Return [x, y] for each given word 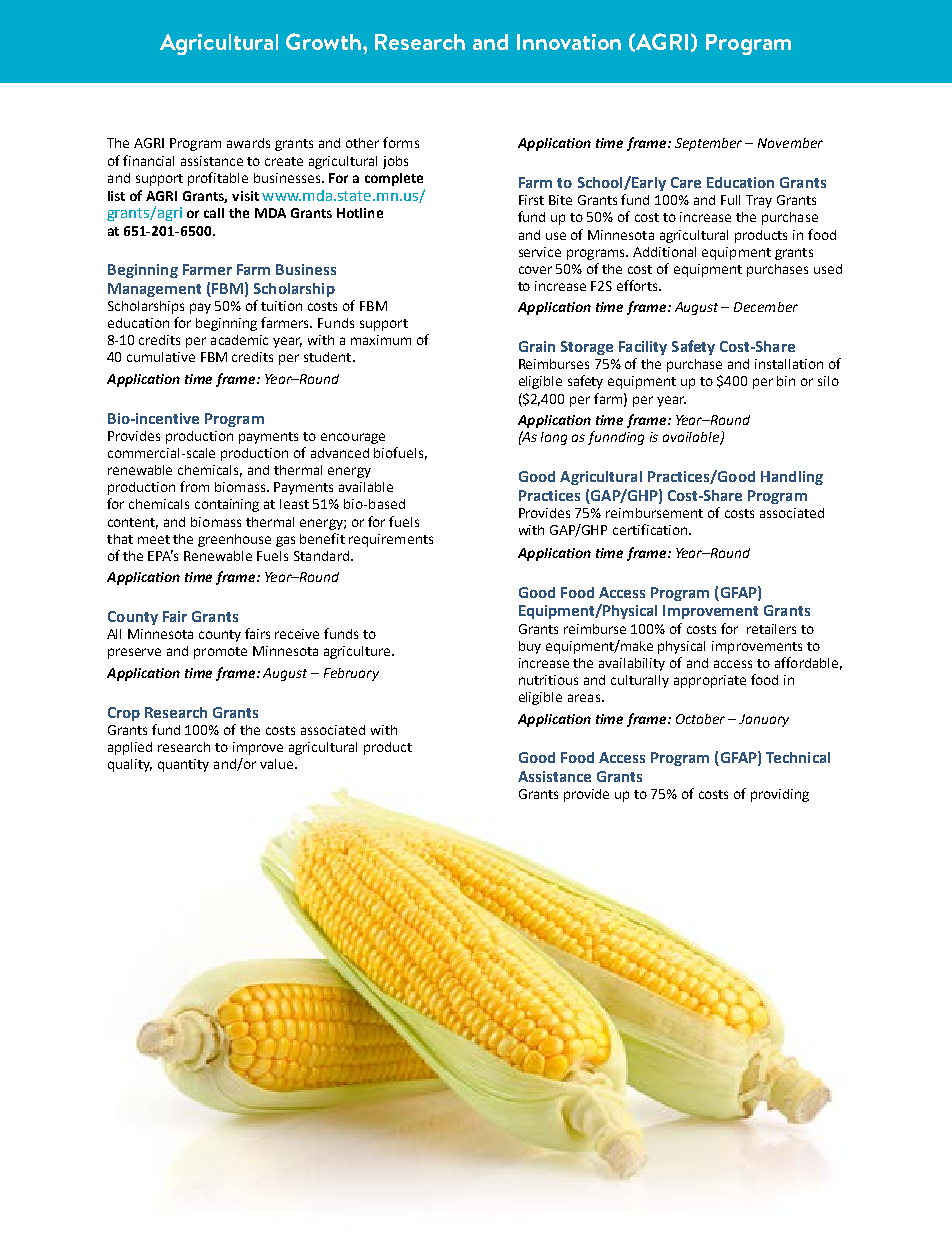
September [708, 144]
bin [786, 381]
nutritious [548, 680]
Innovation [569, 42]
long [554, 438]
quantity [183, 765]
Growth [325, 41]
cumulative [161, 357]
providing [780, 795]
